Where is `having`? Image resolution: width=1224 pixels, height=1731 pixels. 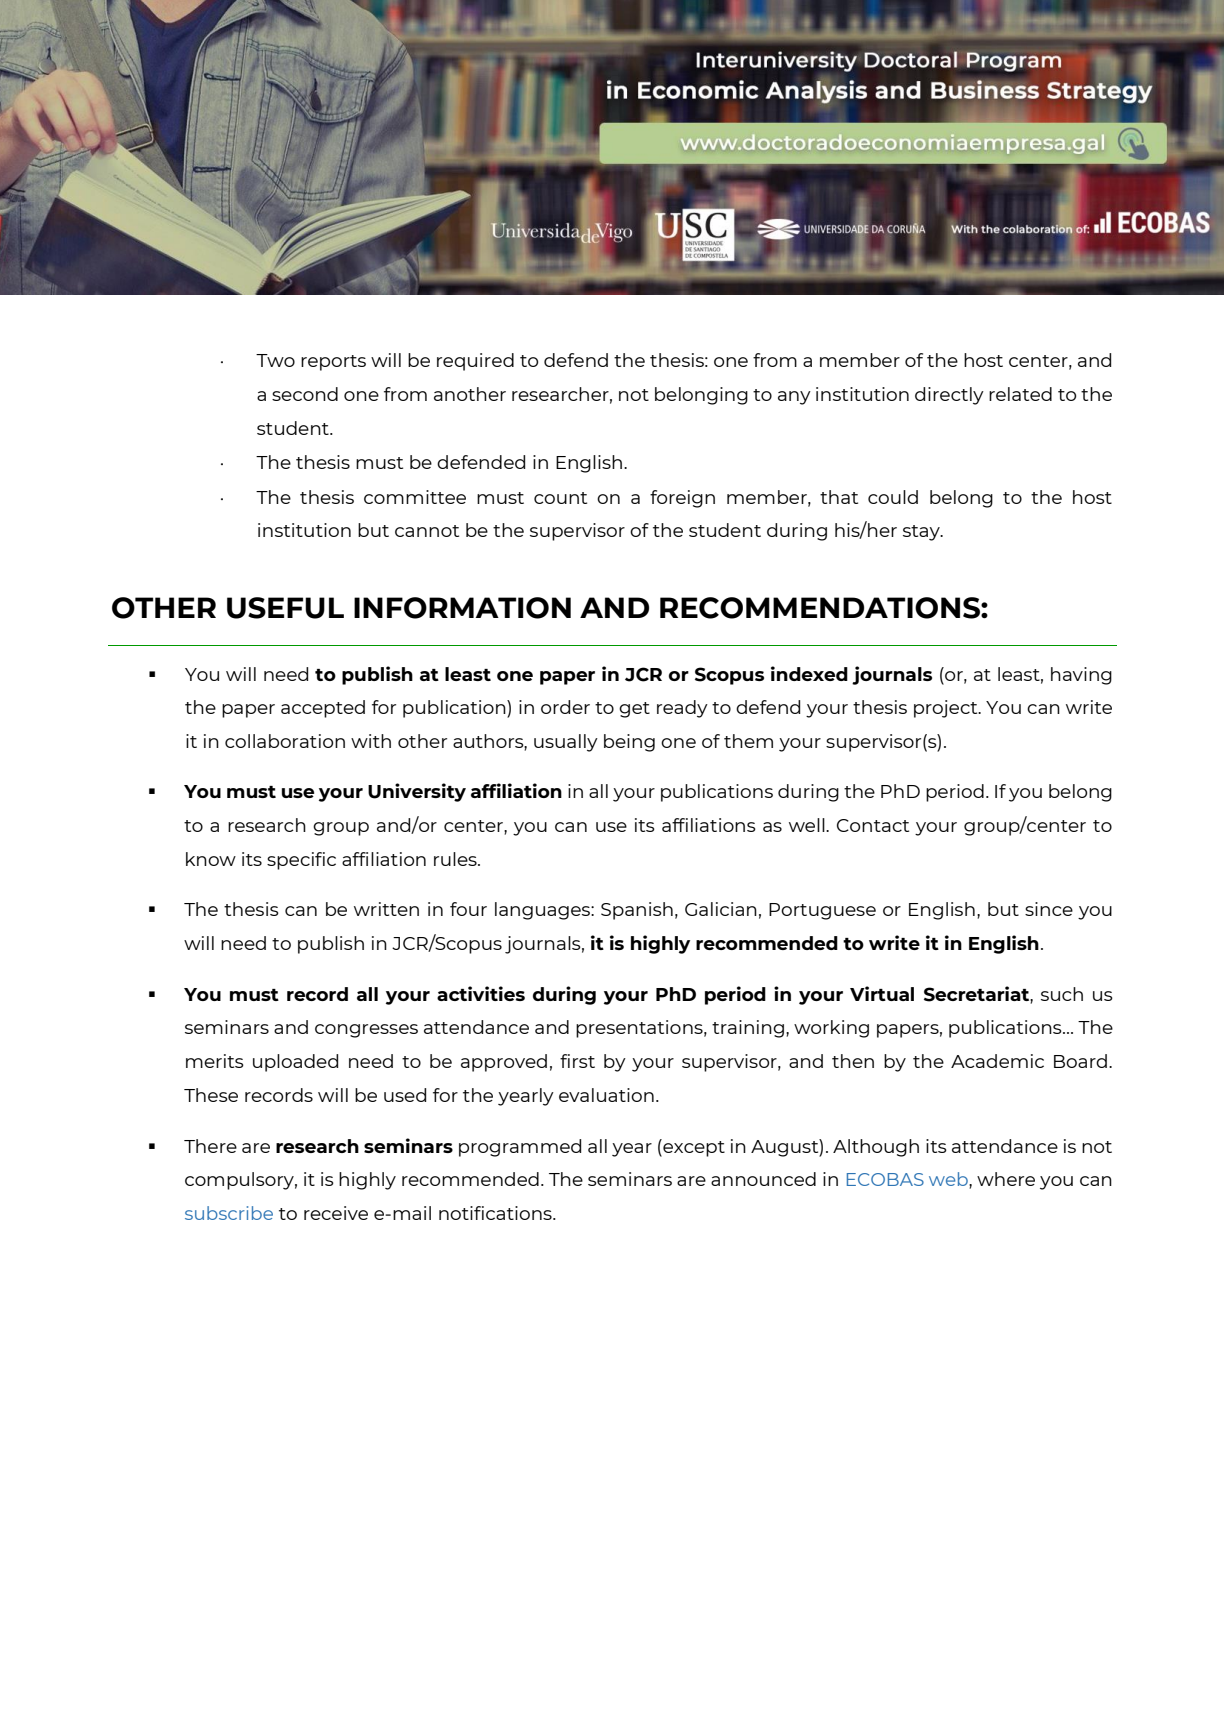 having is located at coordinates (1081, 676).
